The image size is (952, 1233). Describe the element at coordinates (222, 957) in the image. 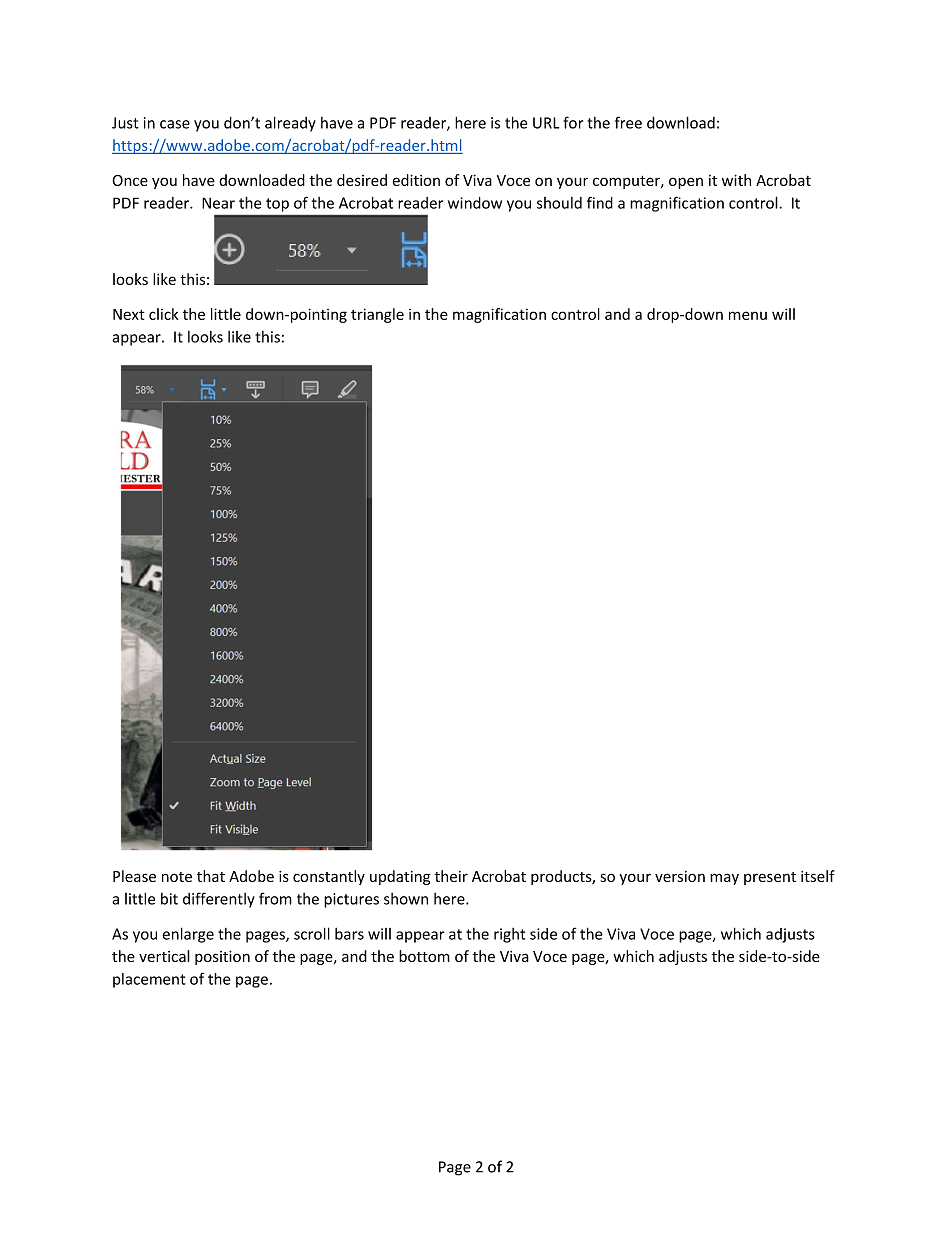

I see `position` at that location.
